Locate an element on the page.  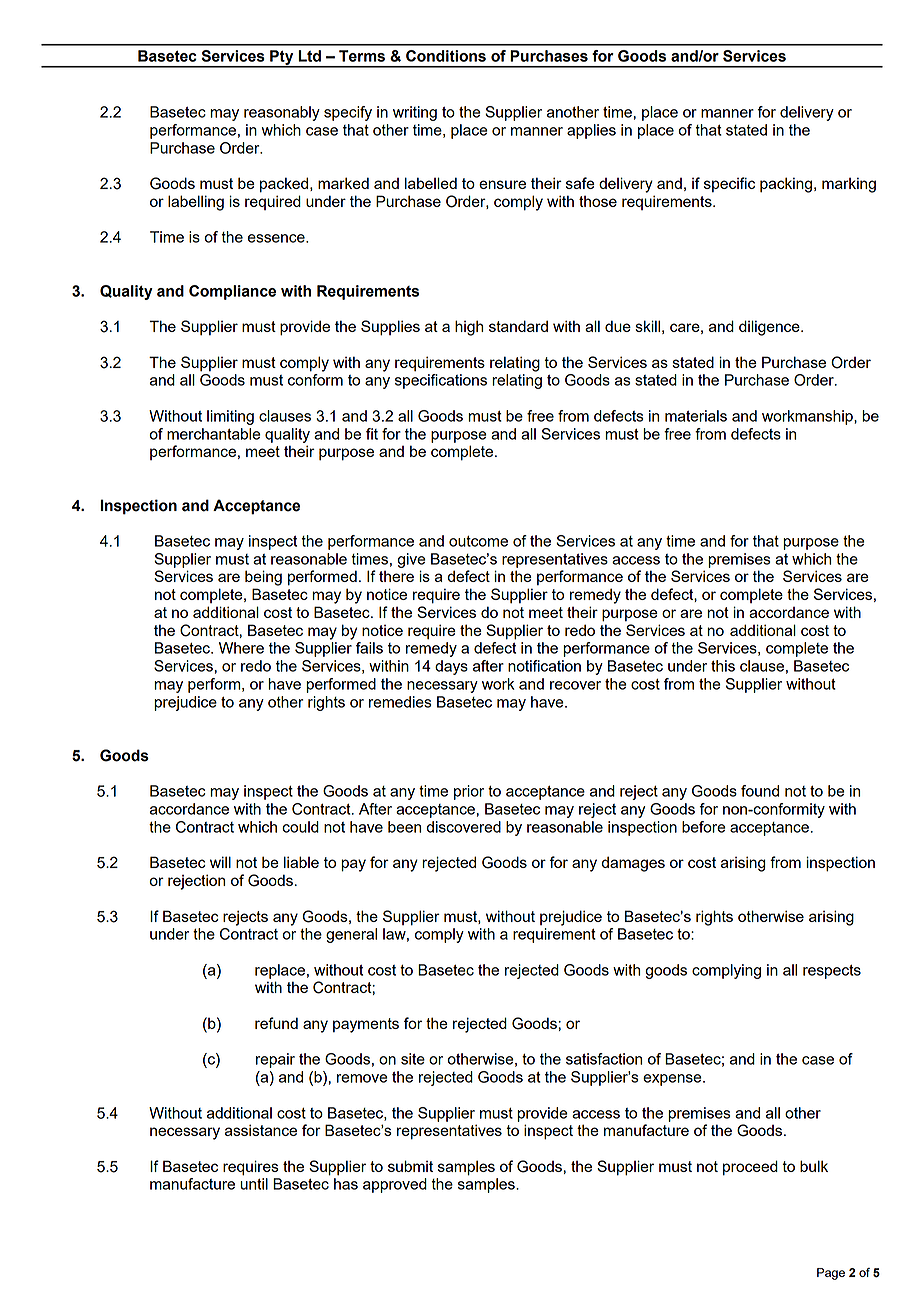
marking is located at coordinates (849, 185).
